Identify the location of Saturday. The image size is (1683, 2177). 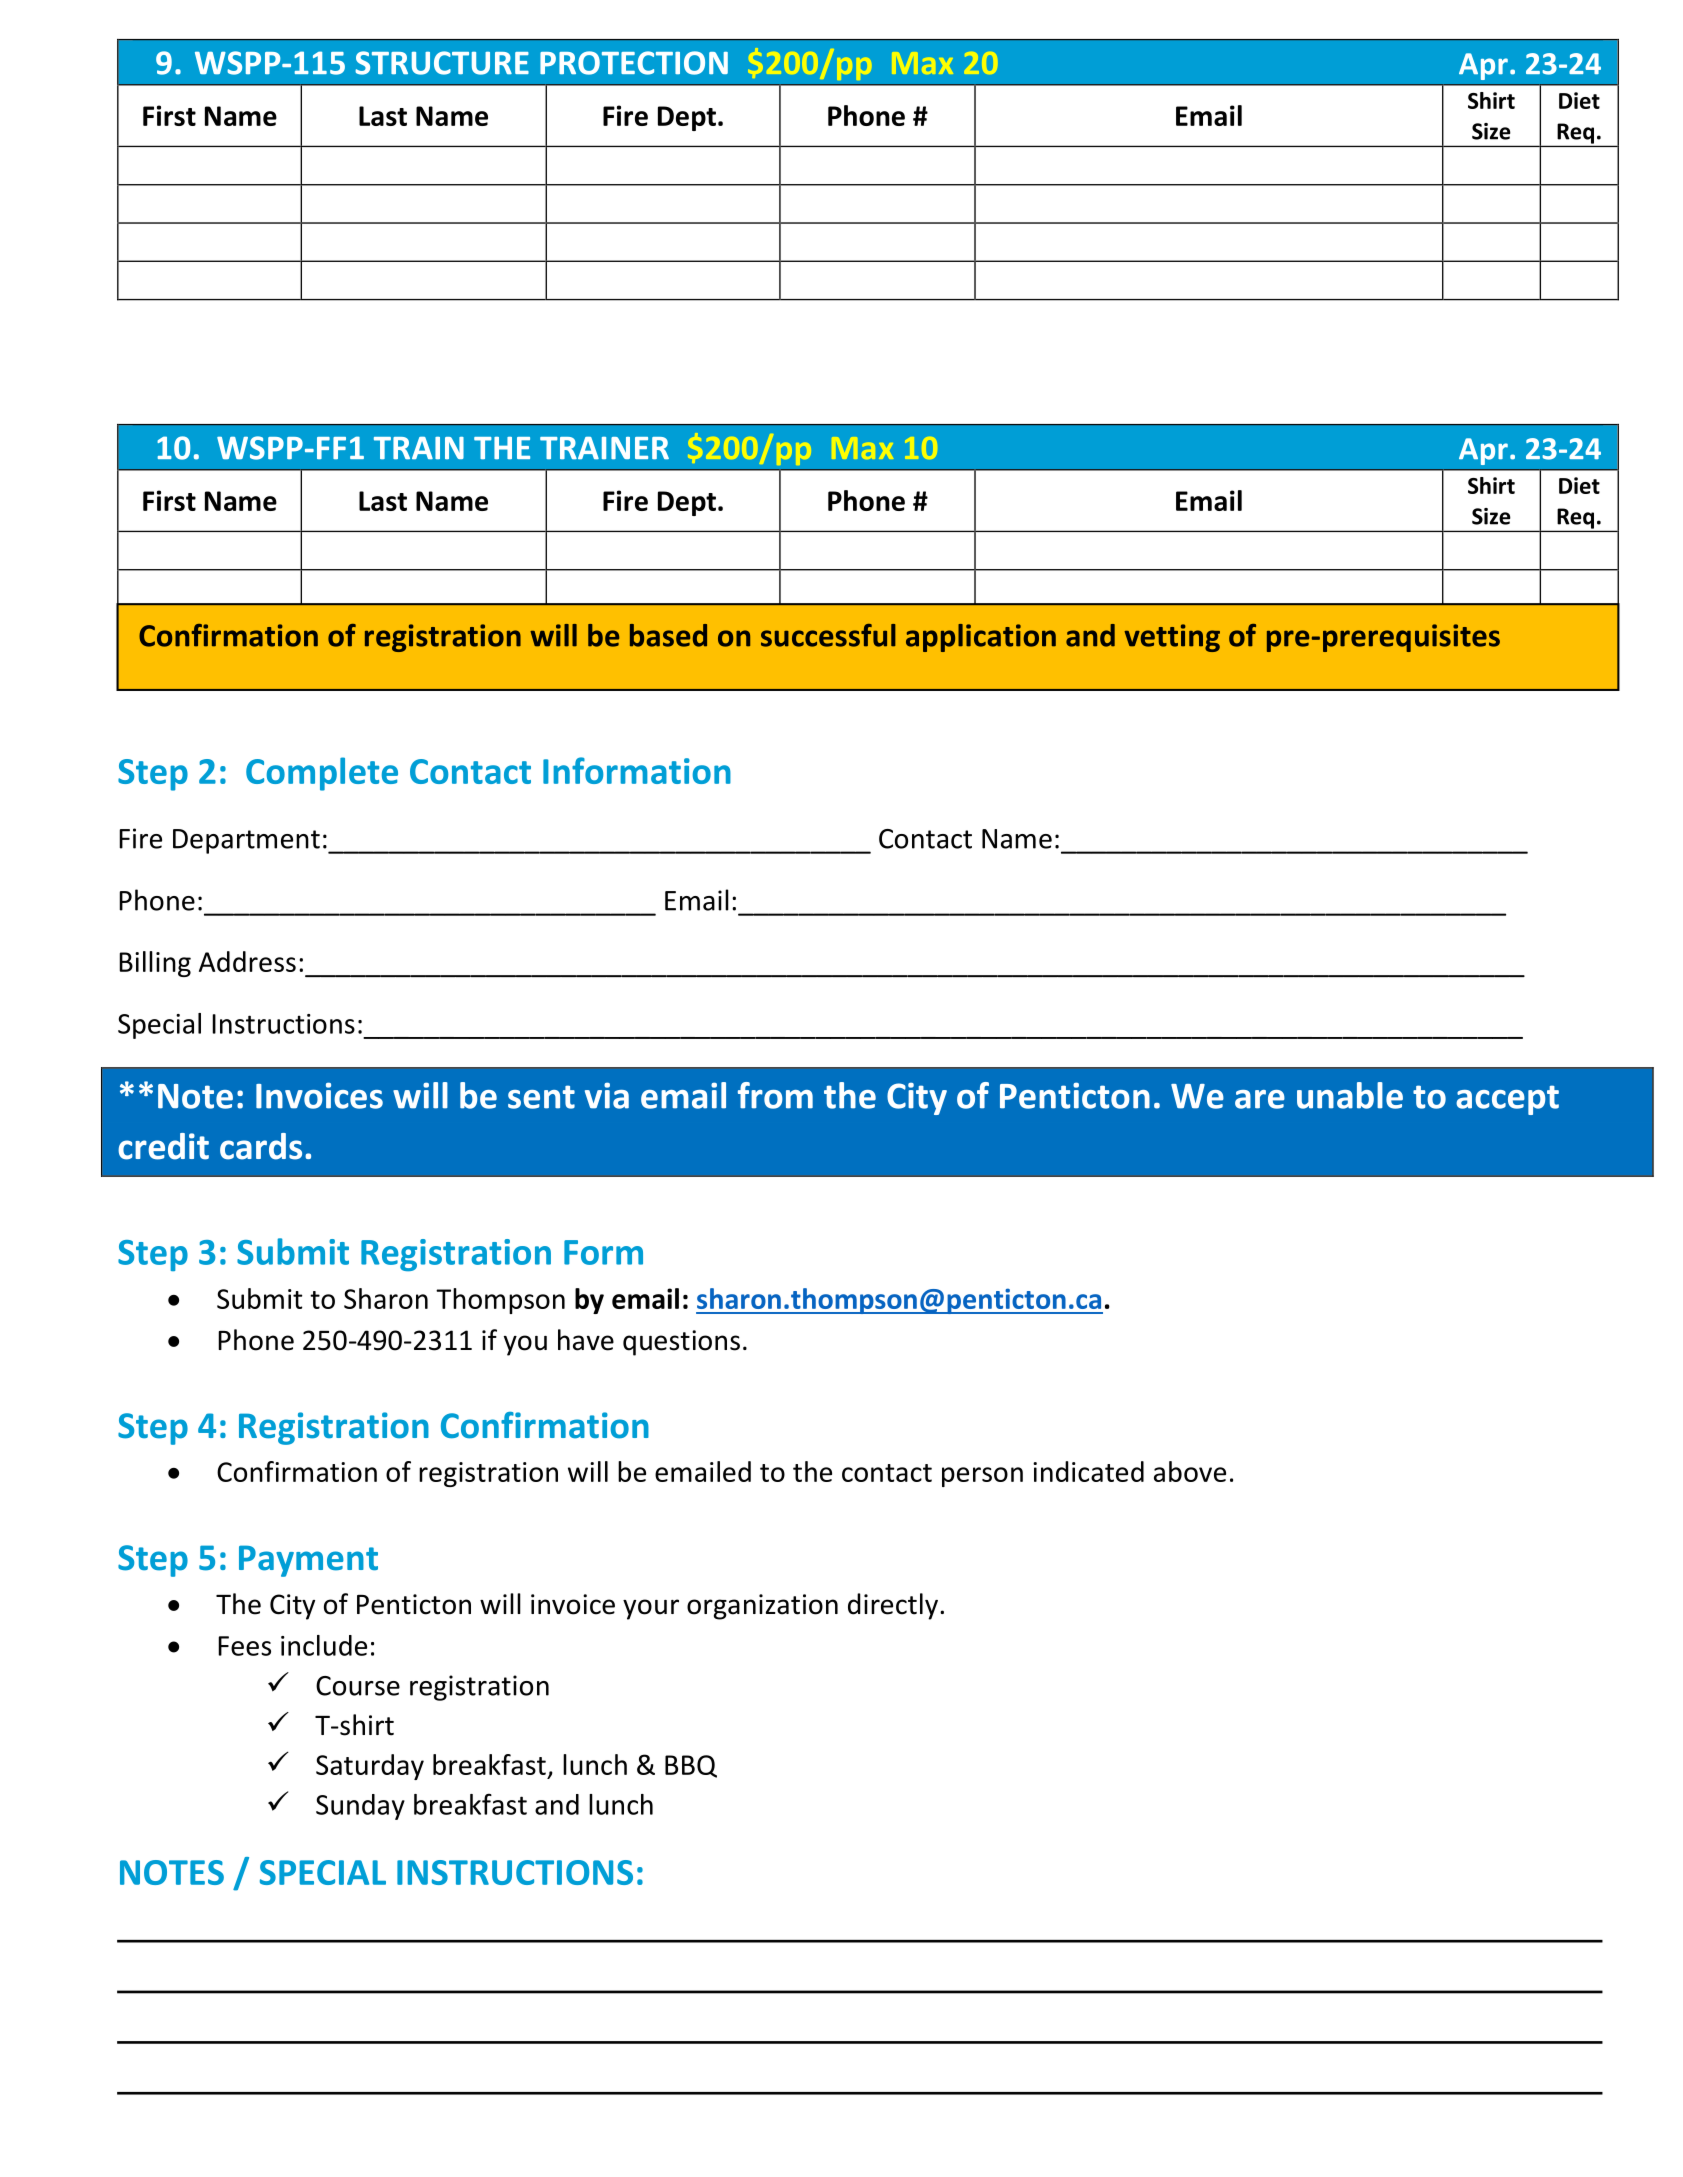
(370, 1767).
